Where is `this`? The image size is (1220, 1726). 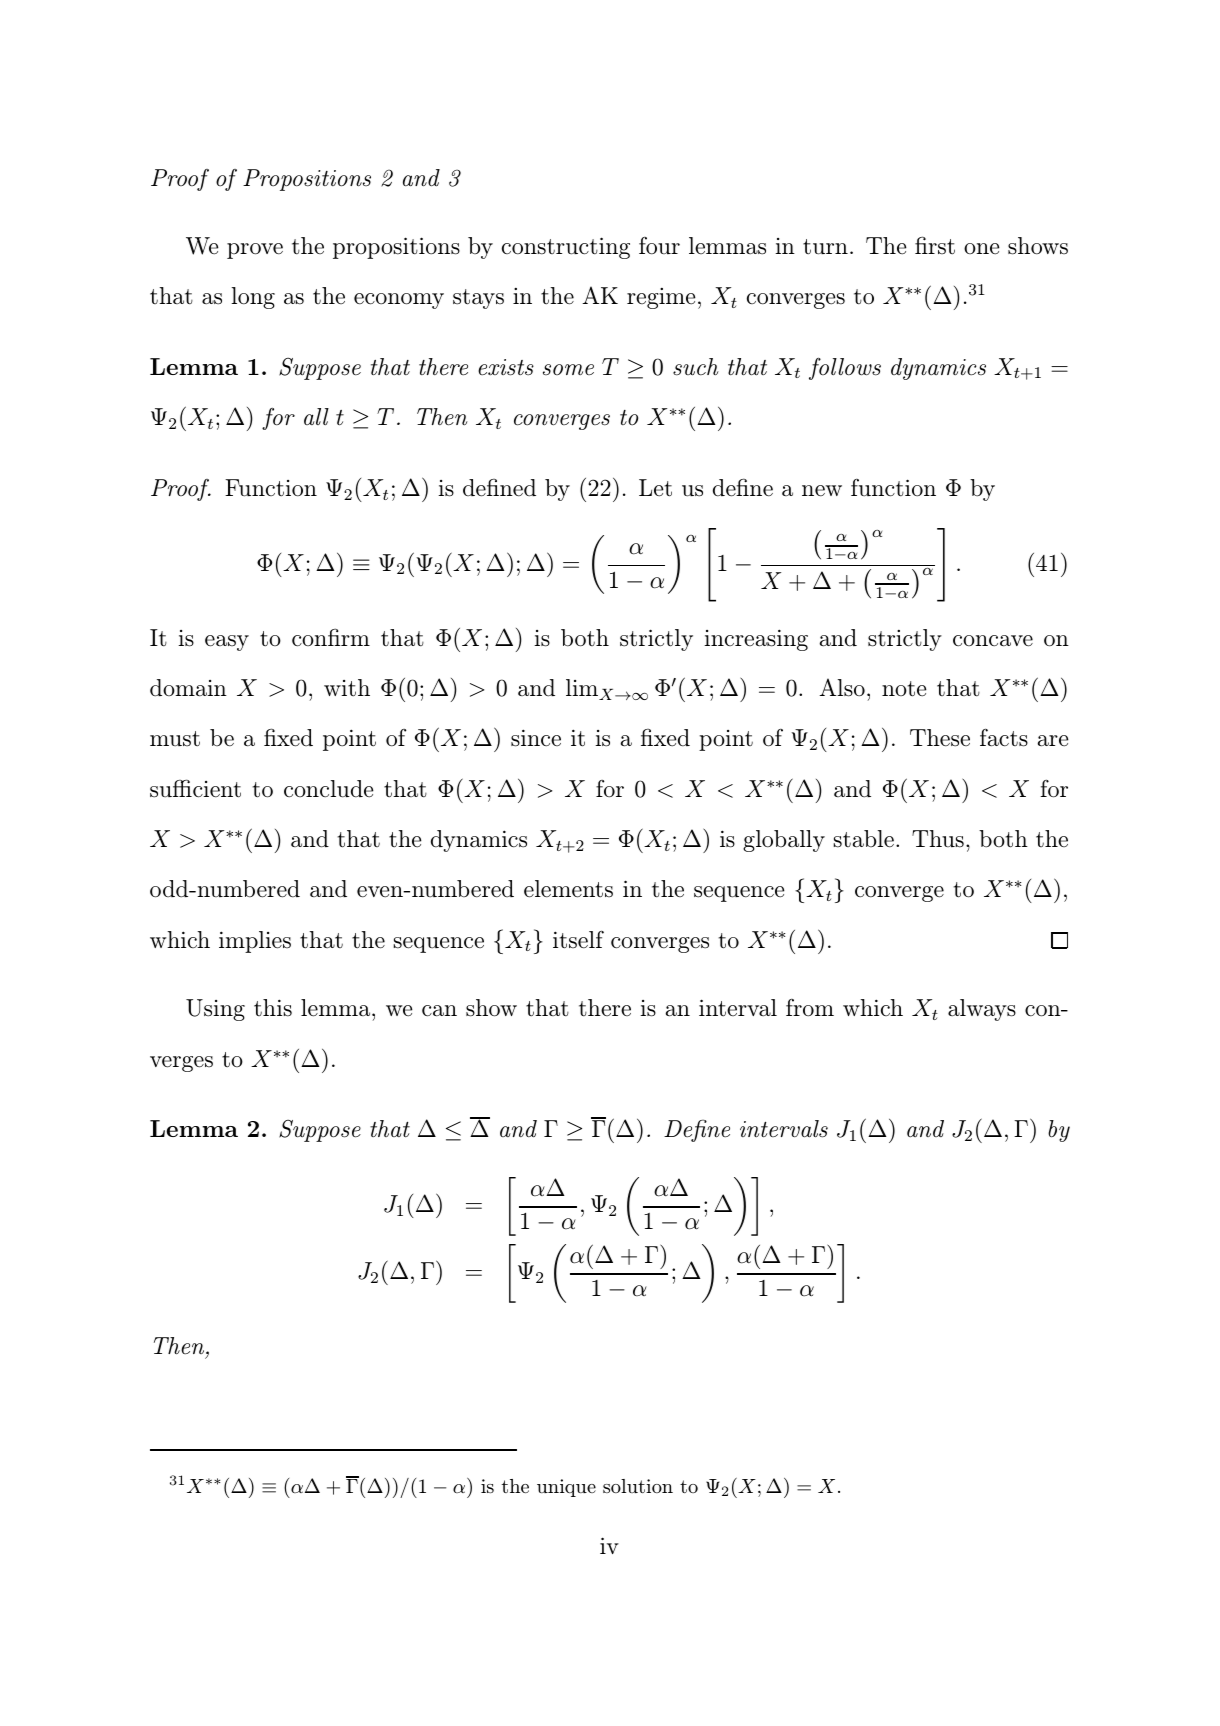
this is located at coordinates (273, 1008).
